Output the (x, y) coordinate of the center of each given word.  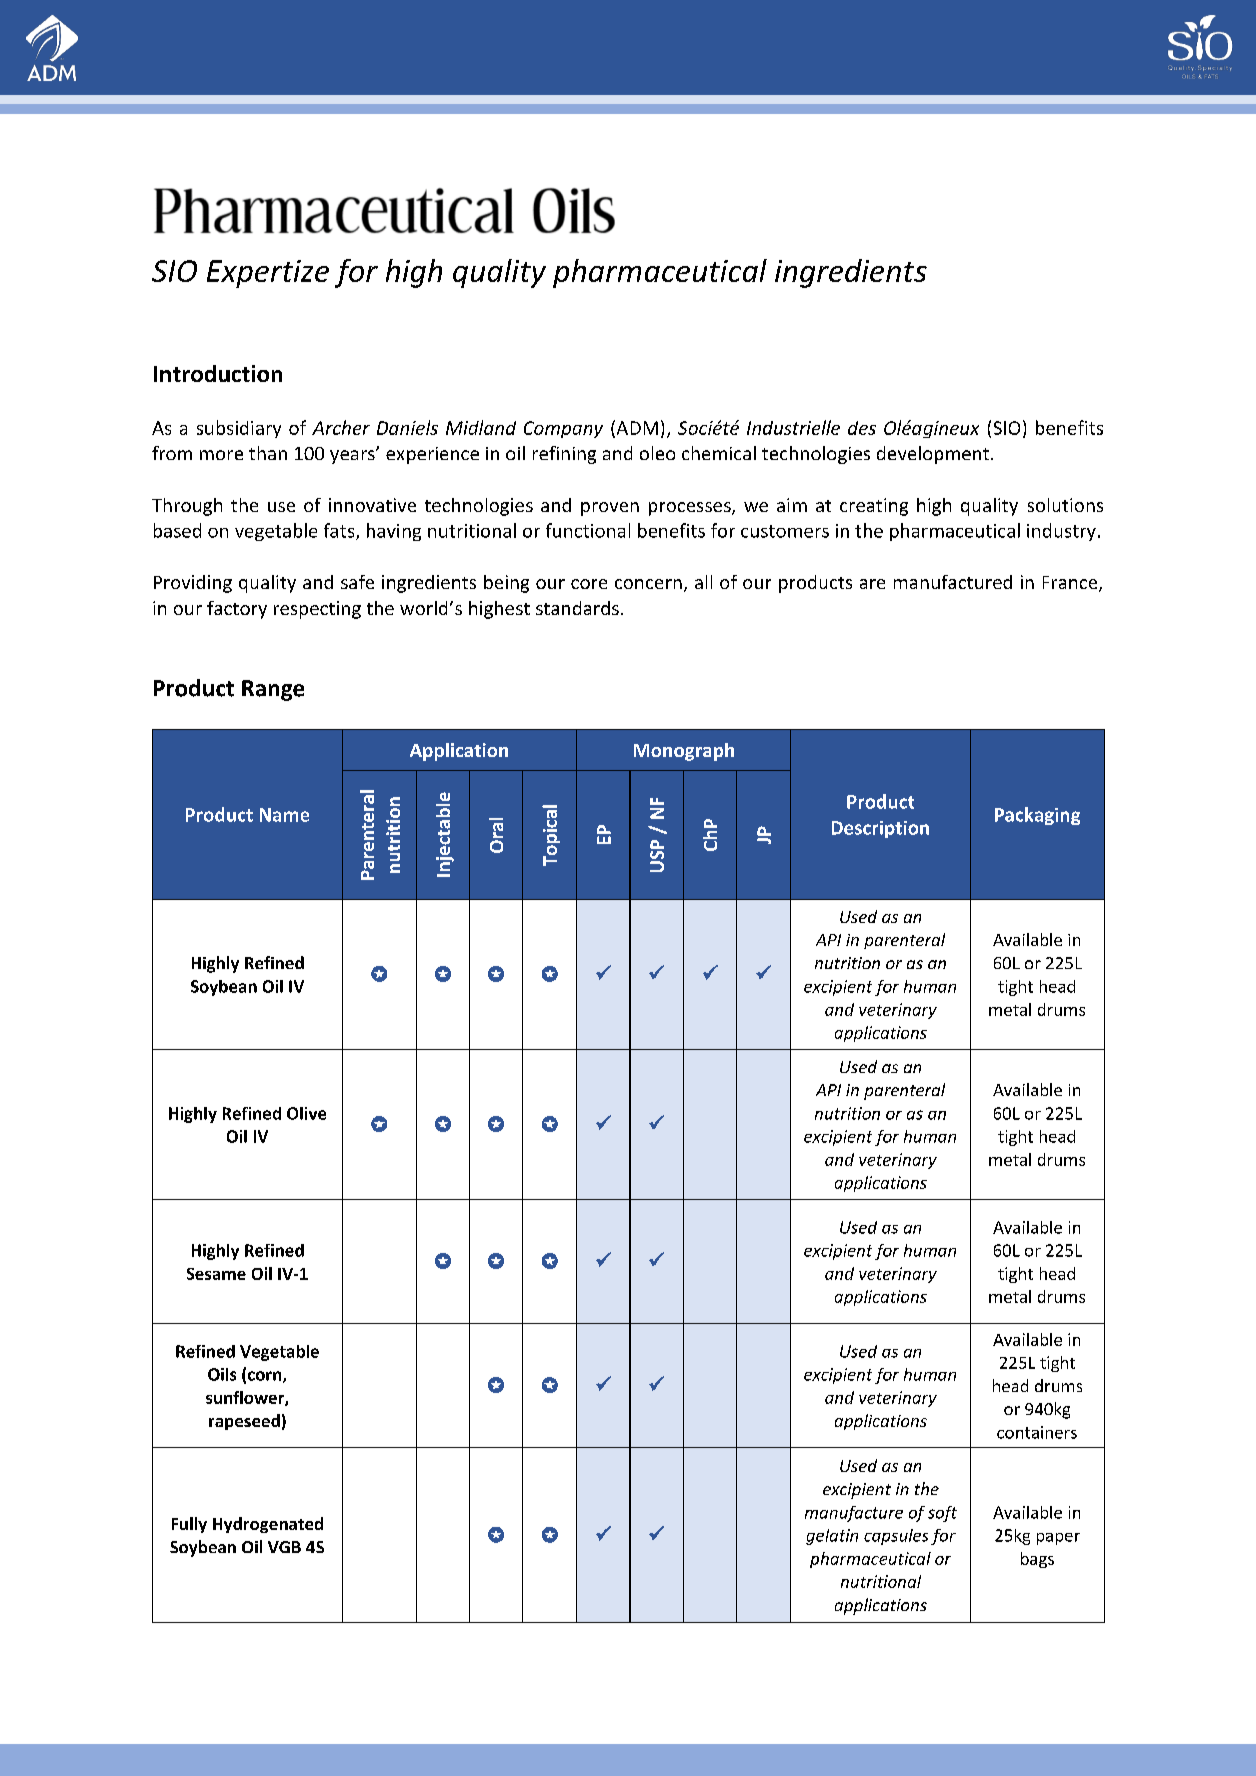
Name (284, 815)
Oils (222, 1374)
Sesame (216, 1274)
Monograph (684, 752)
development (934, 455)
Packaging (1037, 816)
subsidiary (239, 429)
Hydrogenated (268, 1525)
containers (1037, 1432)
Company (563, 429)
